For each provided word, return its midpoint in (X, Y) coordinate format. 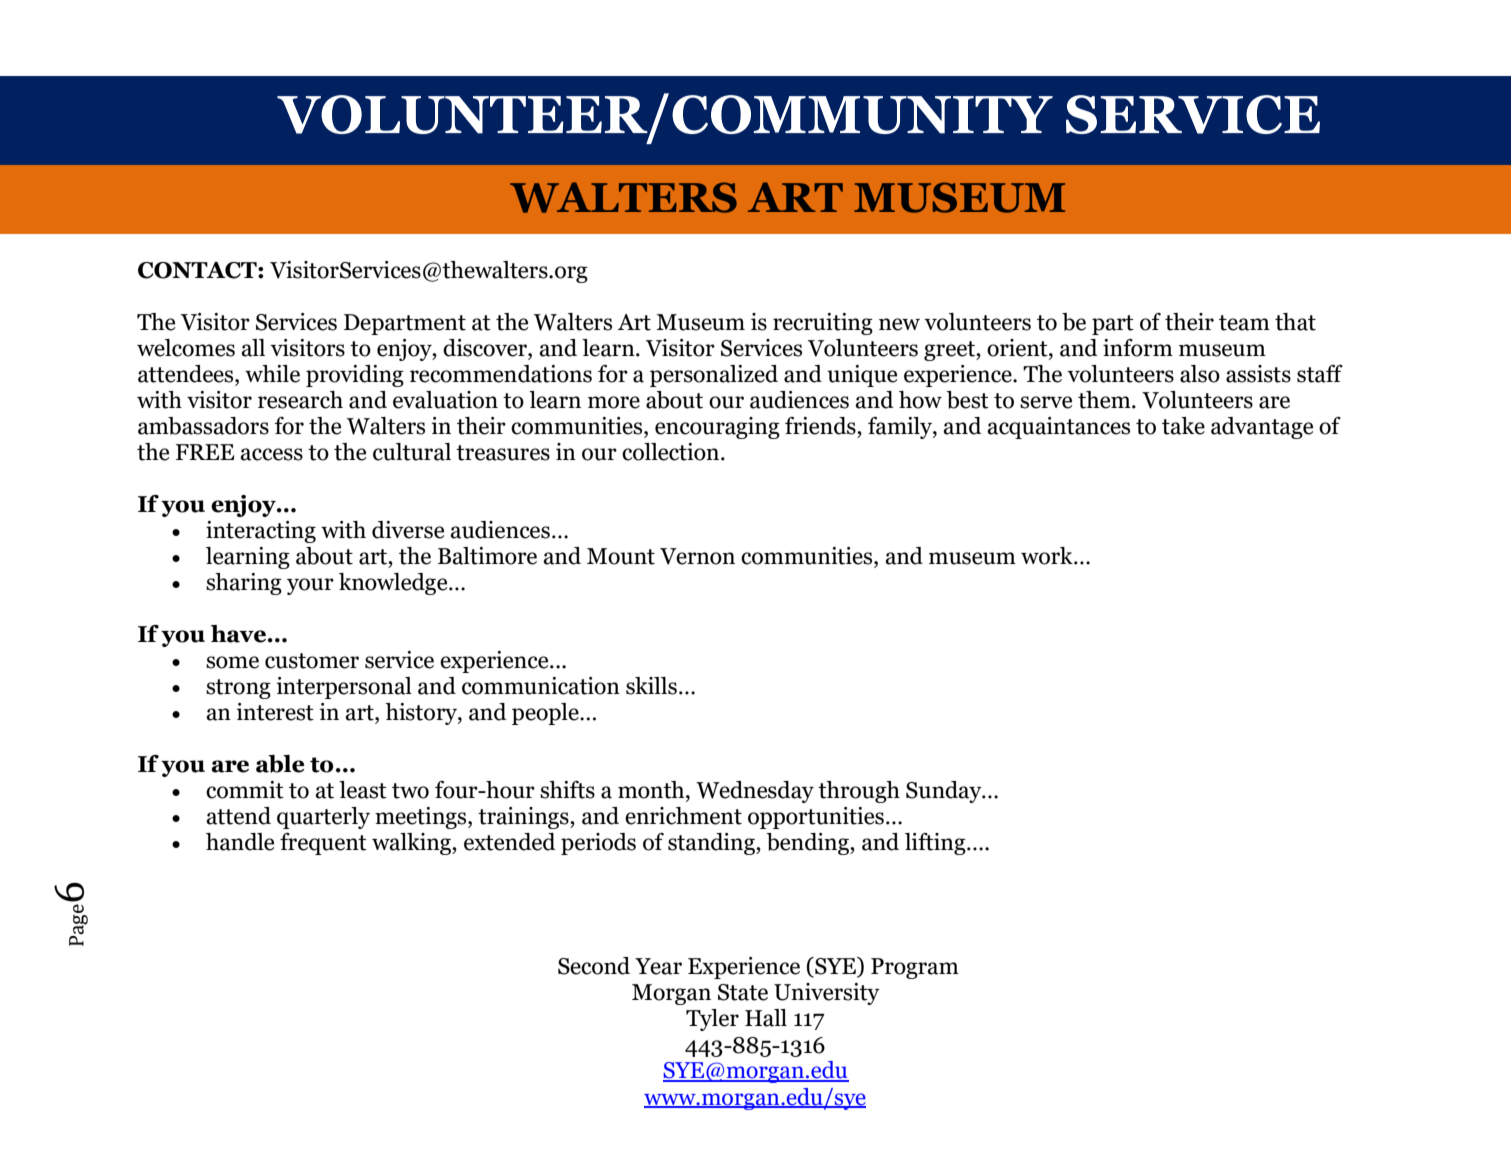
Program (915, 968)
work (1048, 556)
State (743, 992)
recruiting (823, 324)
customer (312, 661)
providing (355, 376)
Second (594, 966)
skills (651, 686)
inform (1138, 348)
